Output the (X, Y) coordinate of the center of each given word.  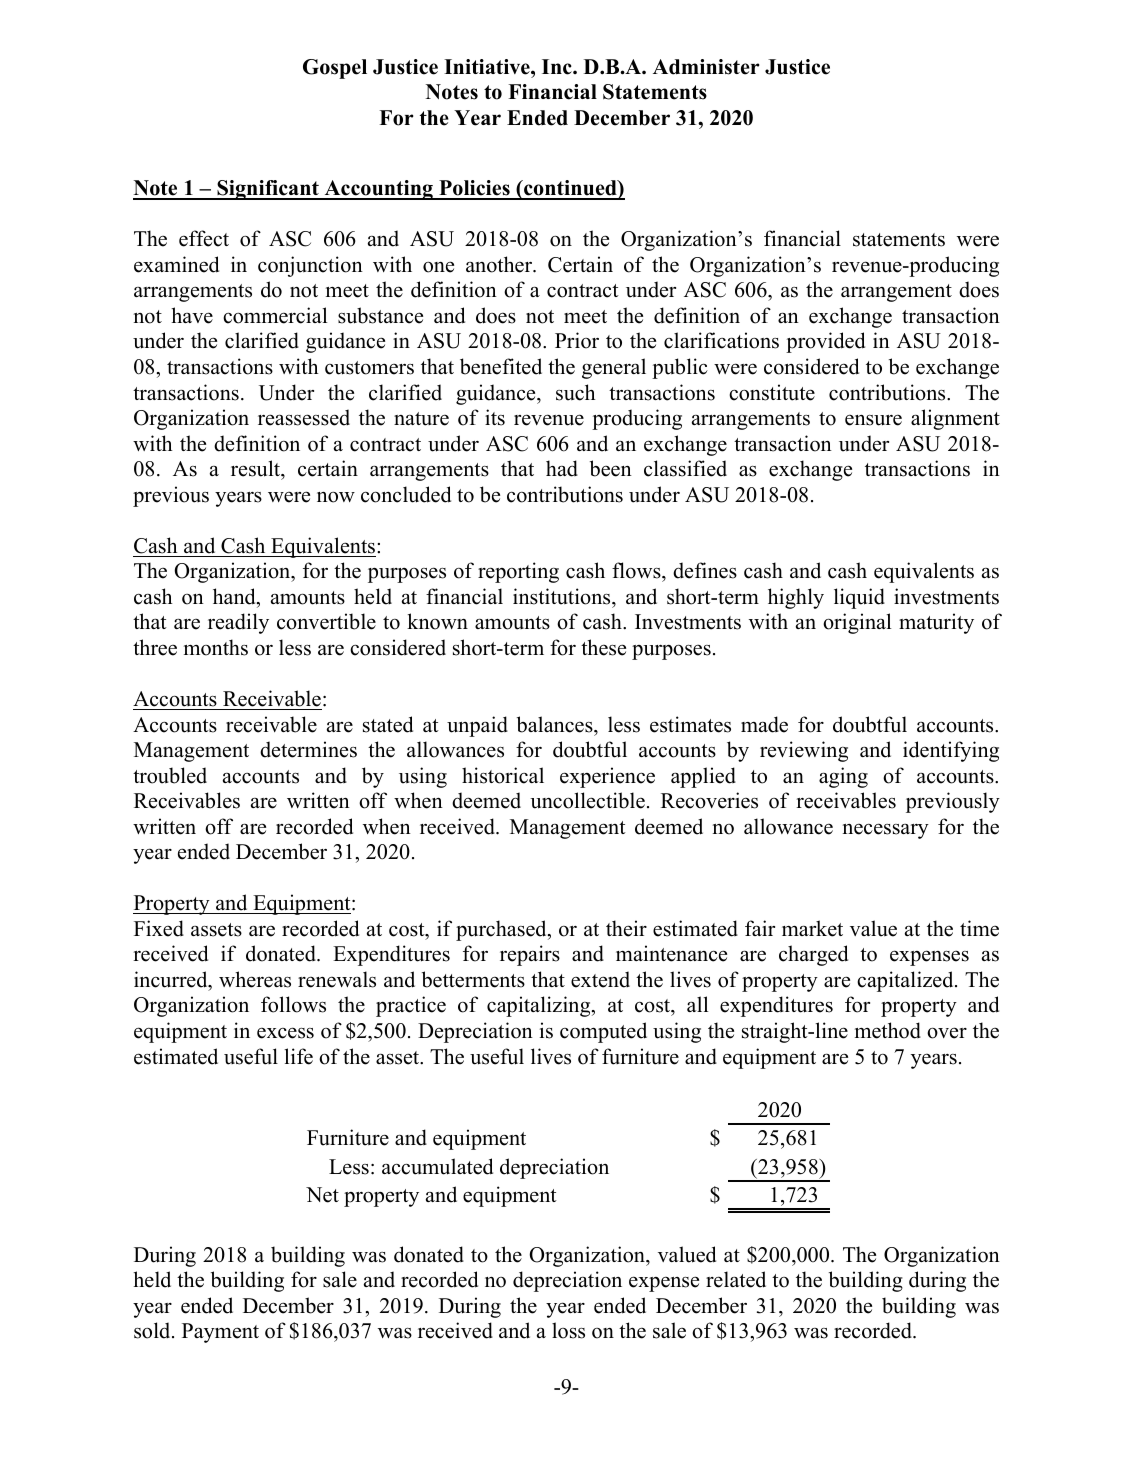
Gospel (335, 69)
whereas (255, 979)
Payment (220, 1333)
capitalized (906, 981)
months (216, 647)
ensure (873, 420)
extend (600, 979)
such (575, 392)
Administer (706, 67)
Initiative (488, 67)
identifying (951, 751)
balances (556, 724)
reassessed (304, 417)
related (736, 1279)
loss (568, 1330)
